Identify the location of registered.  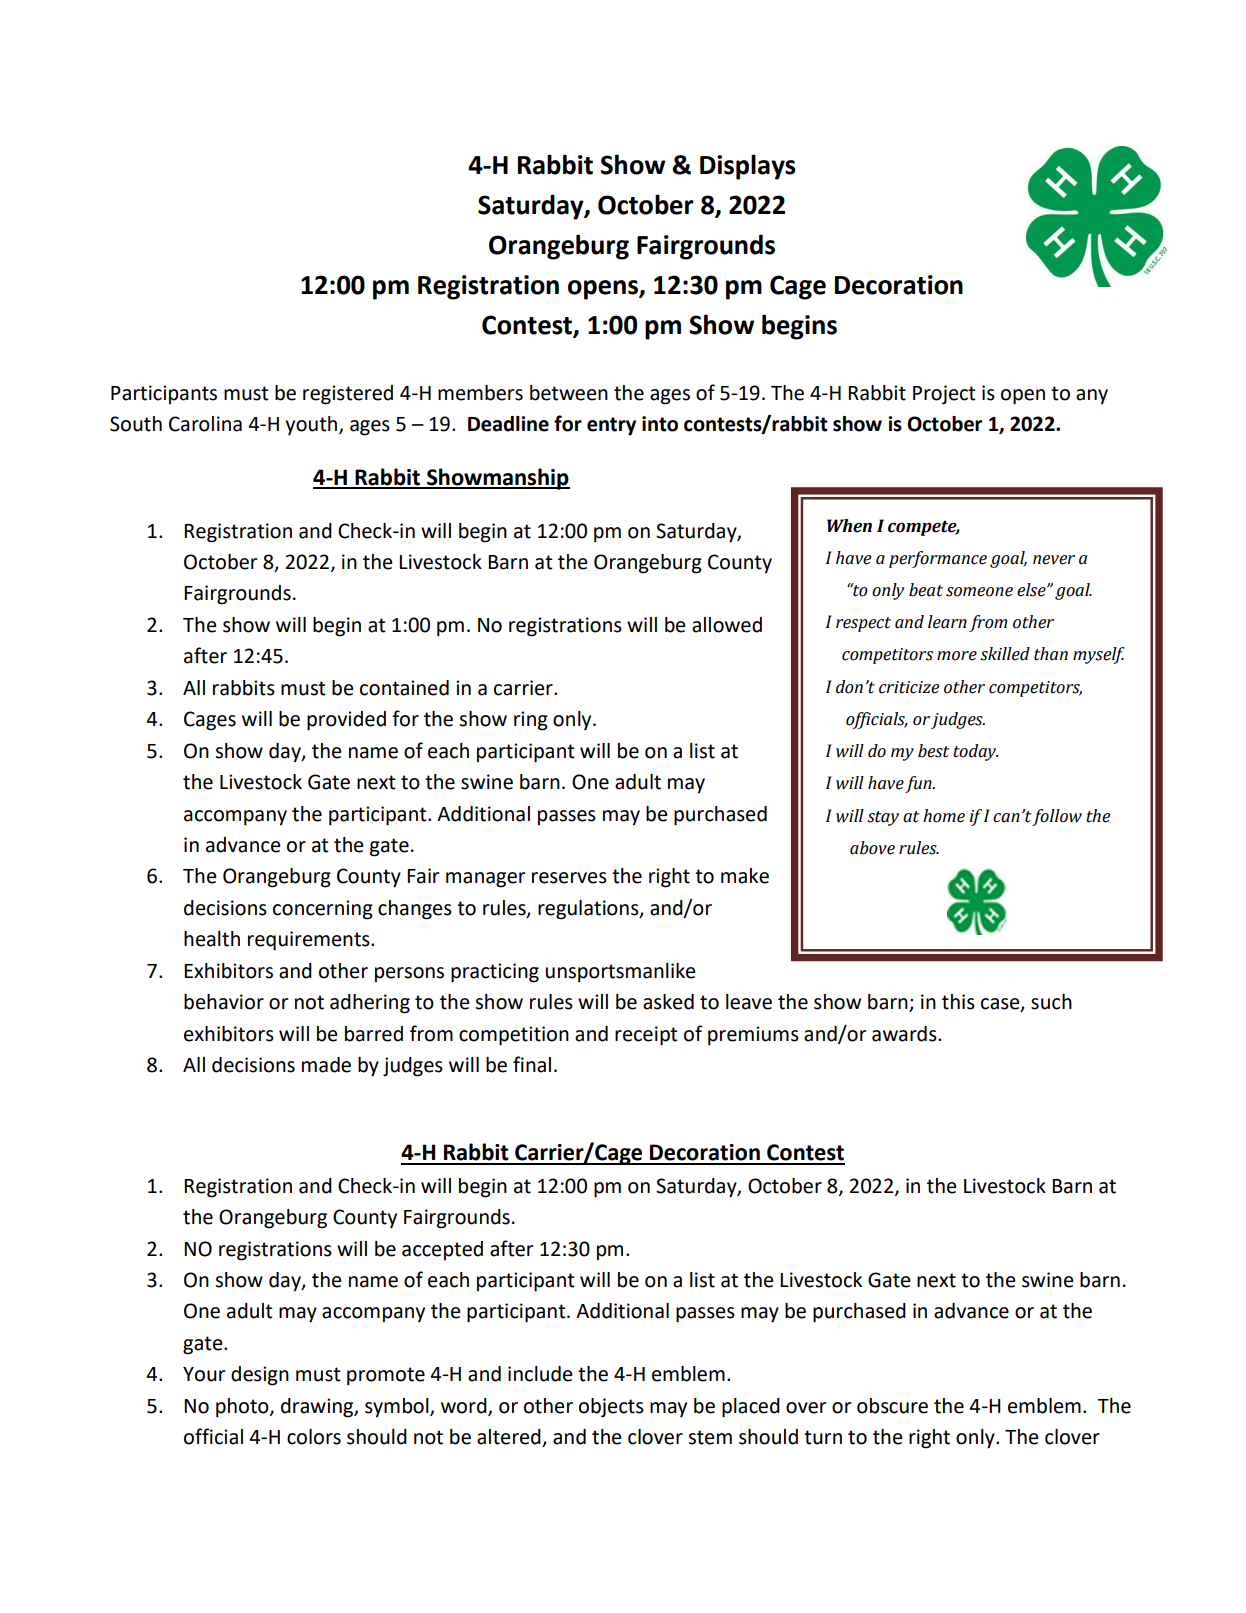
(348, 395).
